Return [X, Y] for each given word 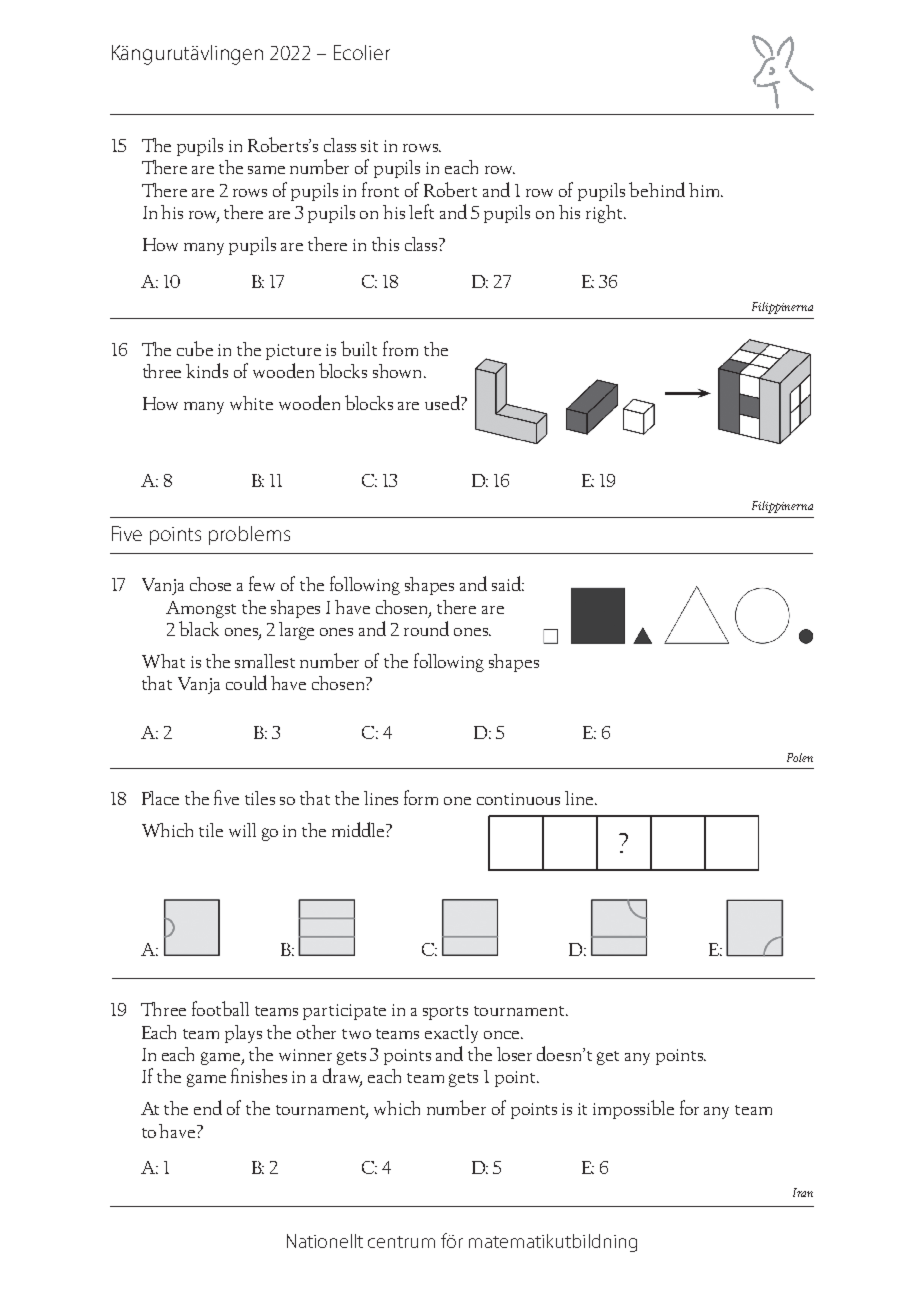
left [421, 211]
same [266, 170]
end [208, 1107]
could [246, 682]
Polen [800, 757]
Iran [803, 1192]
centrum [401, 1242]
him [705, 190]
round [426, 628]
